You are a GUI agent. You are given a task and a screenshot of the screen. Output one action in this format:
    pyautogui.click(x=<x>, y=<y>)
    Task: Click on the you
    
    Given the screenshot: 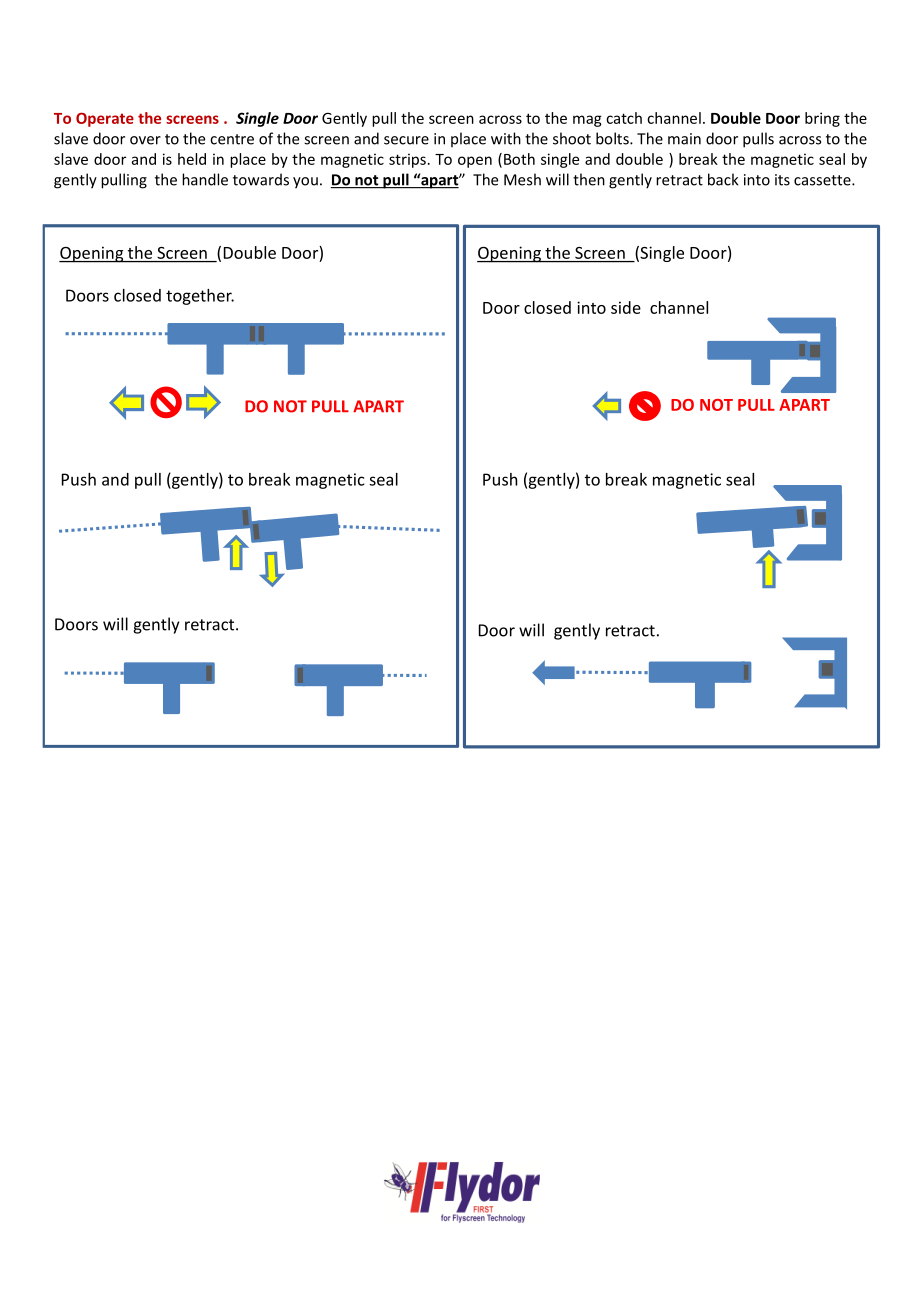 What is the action you would take?
    pyautogui.click(x=305, y=183)
